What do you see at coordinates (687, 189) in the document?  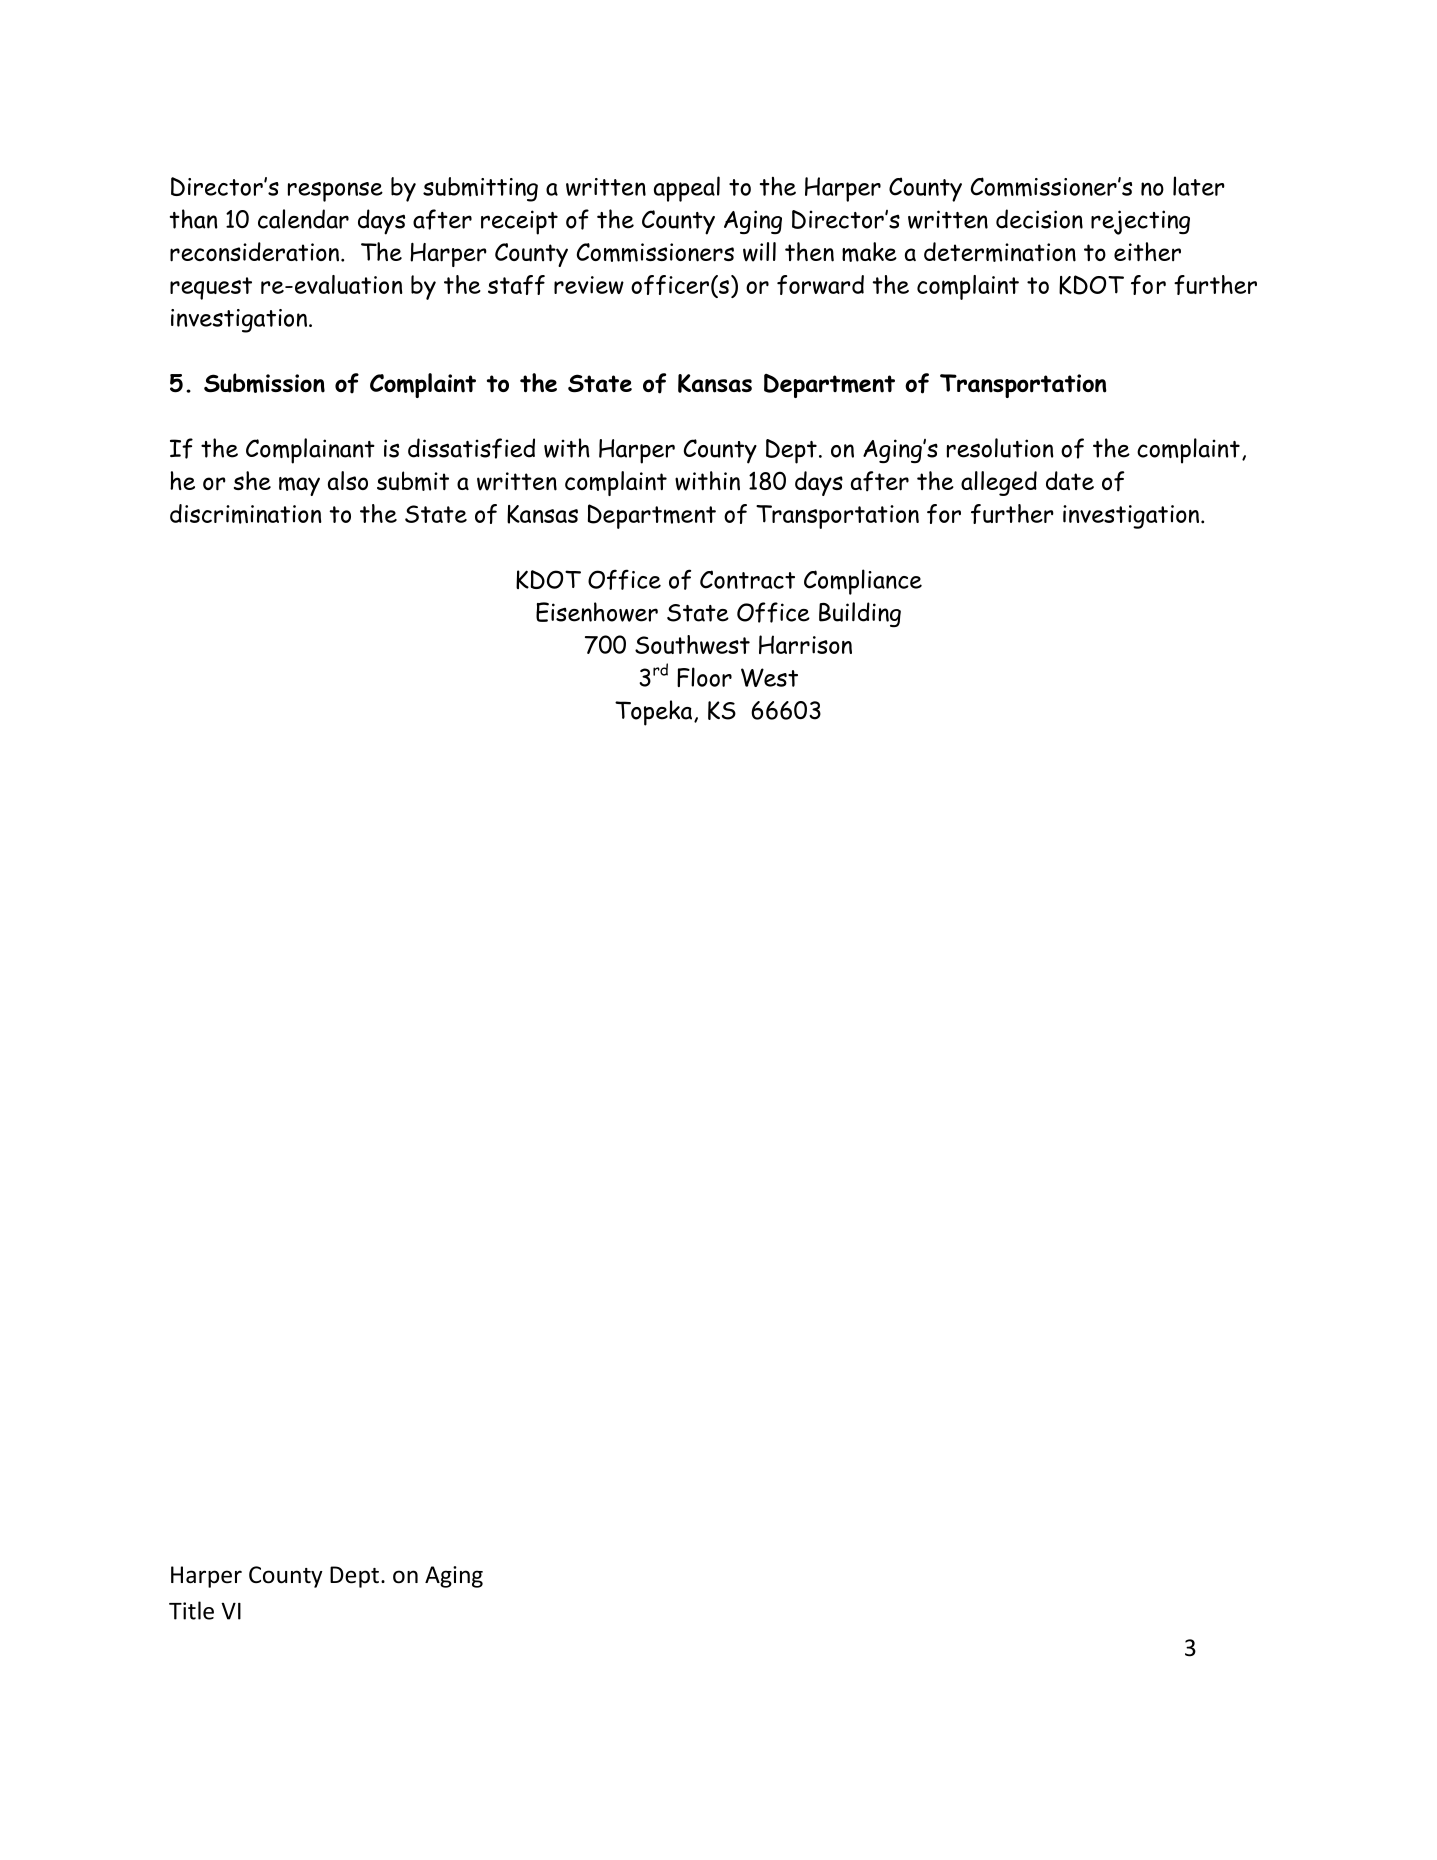 I see `appeal` at bounding box center [687, 189].
